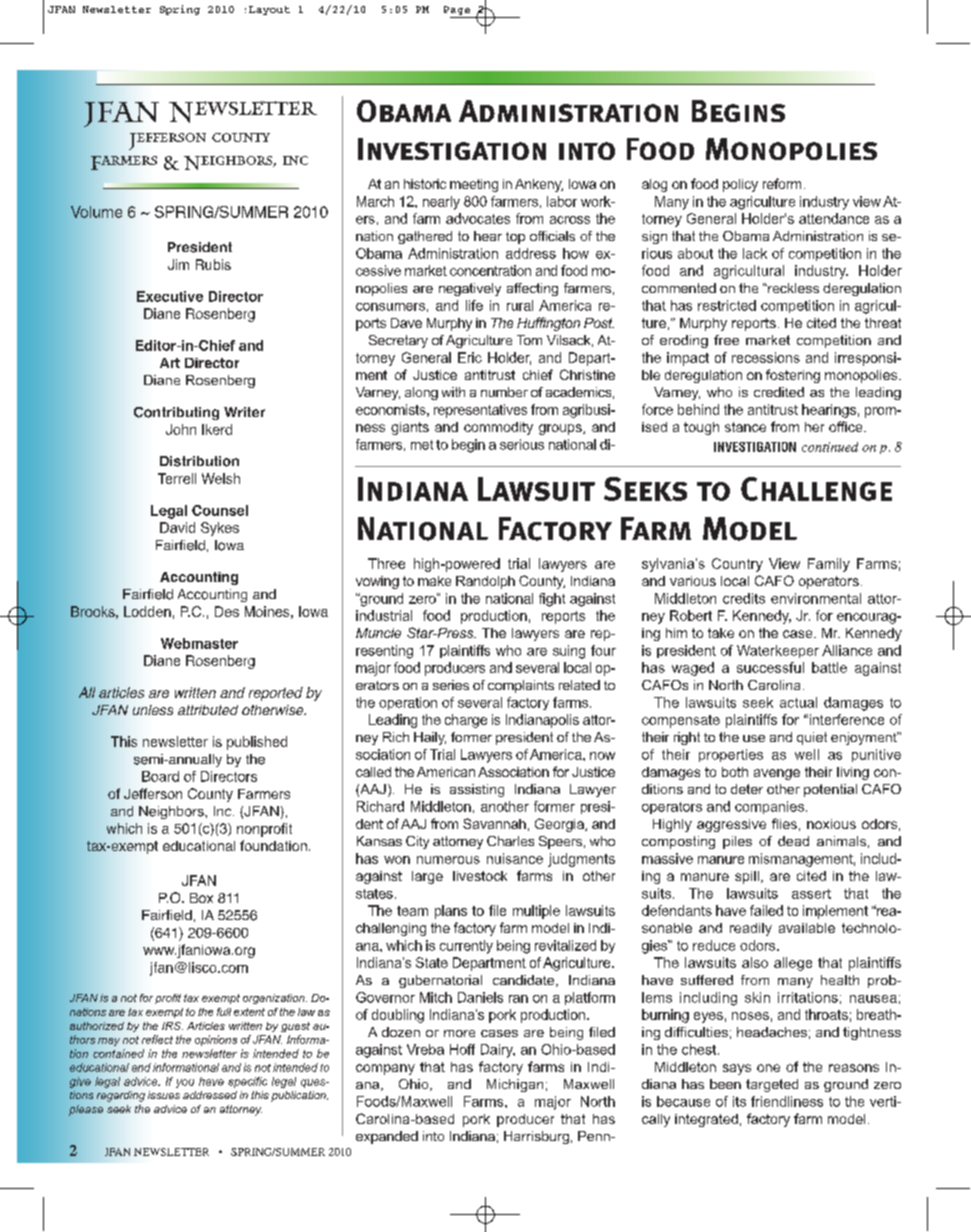 Image resolution: width=971 pixels, height=1232 pixels. I want to click on Layout, so click(269, 10).
